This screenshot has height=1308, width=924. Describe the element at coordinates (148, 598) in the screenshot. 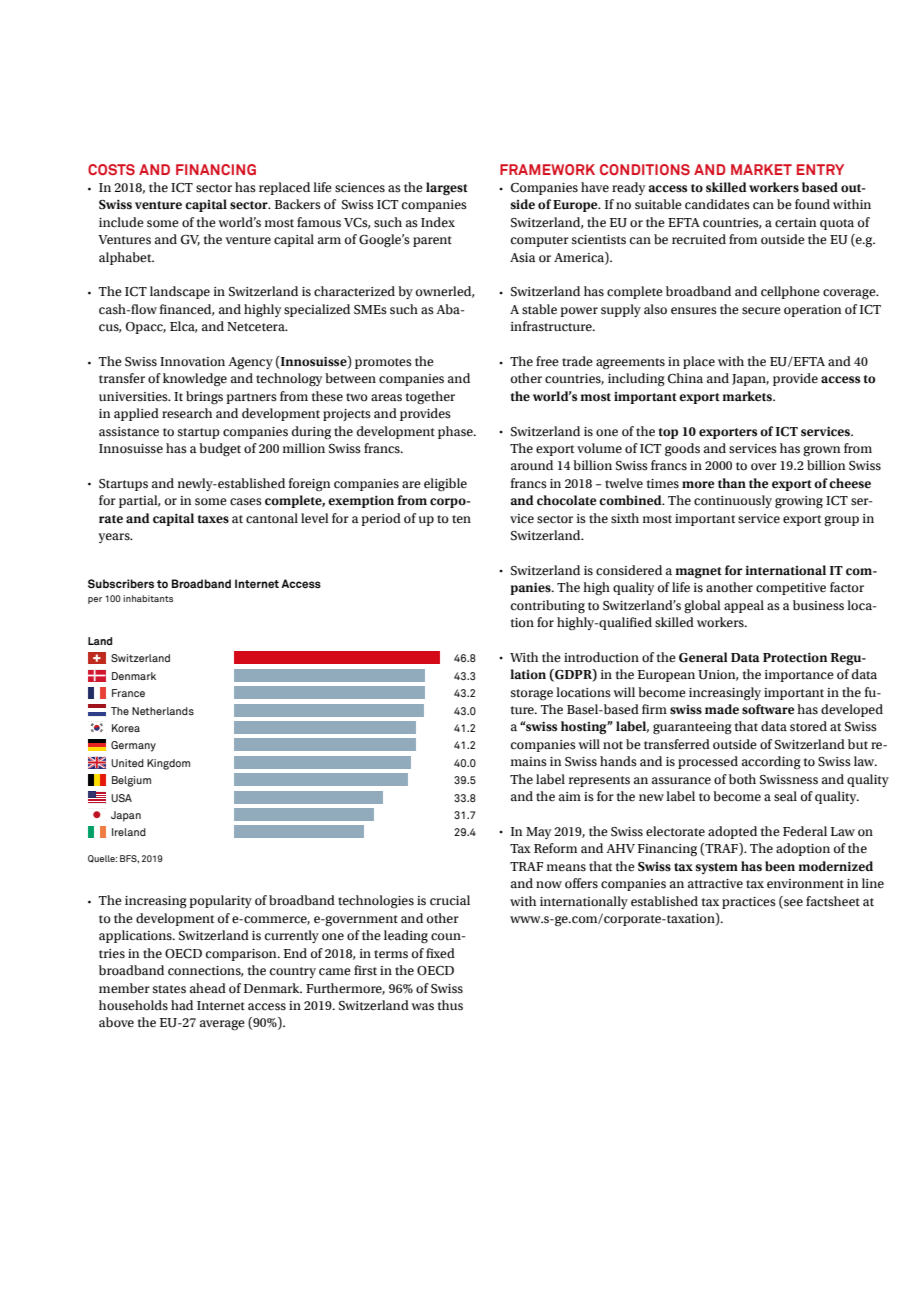

I see `inhabitants` at that location.
